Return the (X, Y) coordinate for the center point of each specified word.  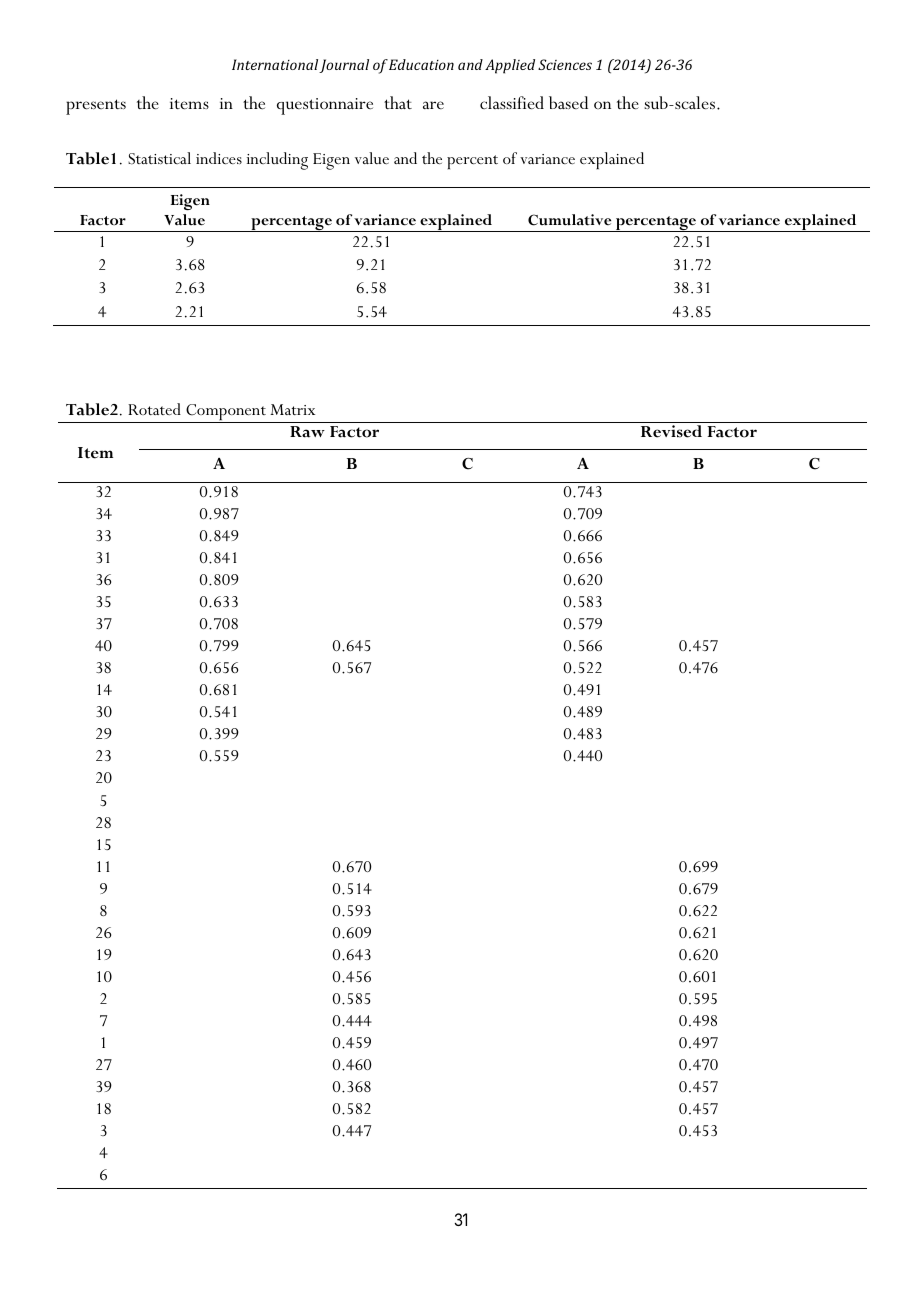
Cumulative (569, 220)
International (275, 64)
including (277, 161)
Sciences (565, 64)
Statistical (159, 158)
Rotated (154, 409)
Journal (344, 66)
